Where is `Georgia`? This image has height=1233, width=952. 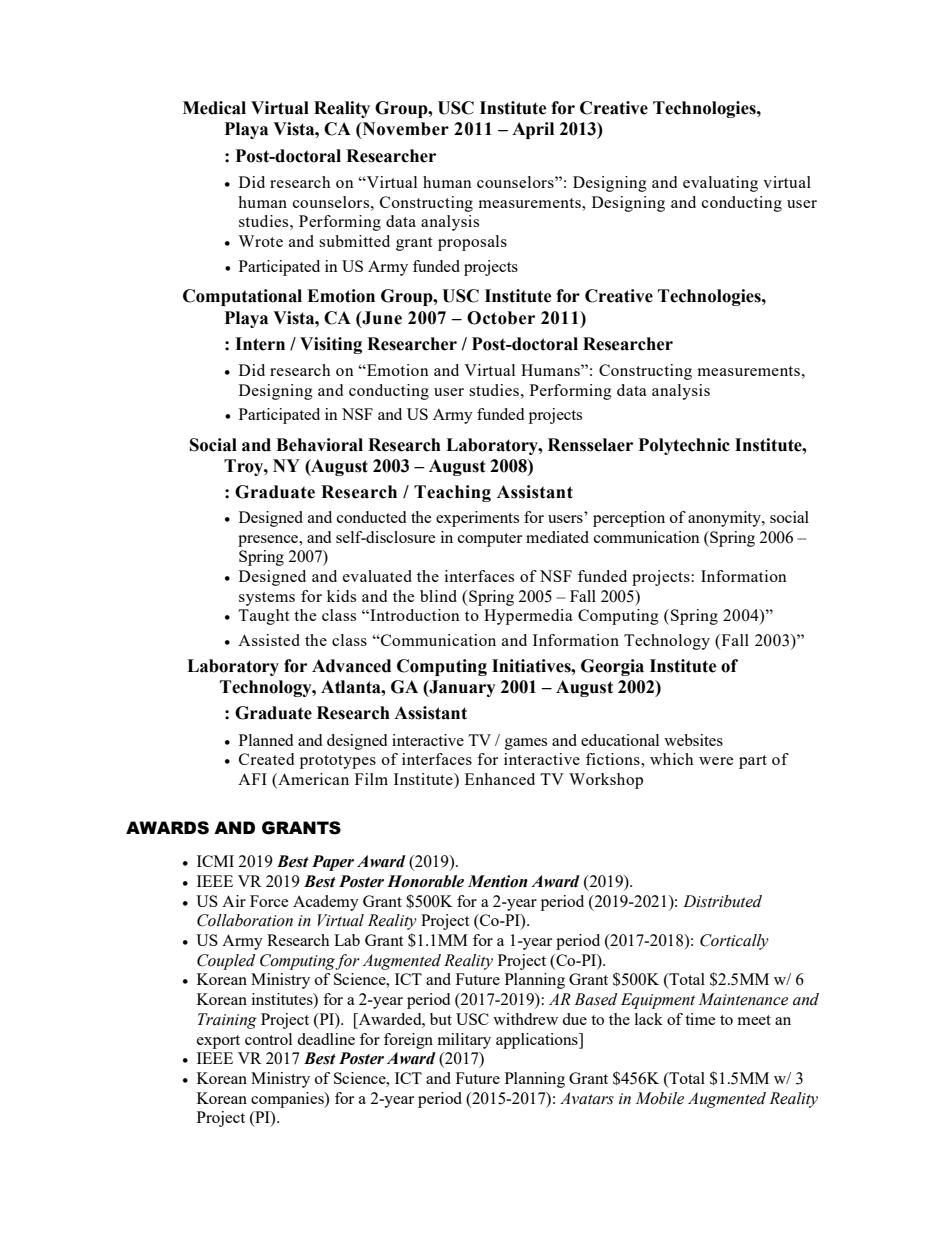
Georgia is located at coordinates (612, 667).
